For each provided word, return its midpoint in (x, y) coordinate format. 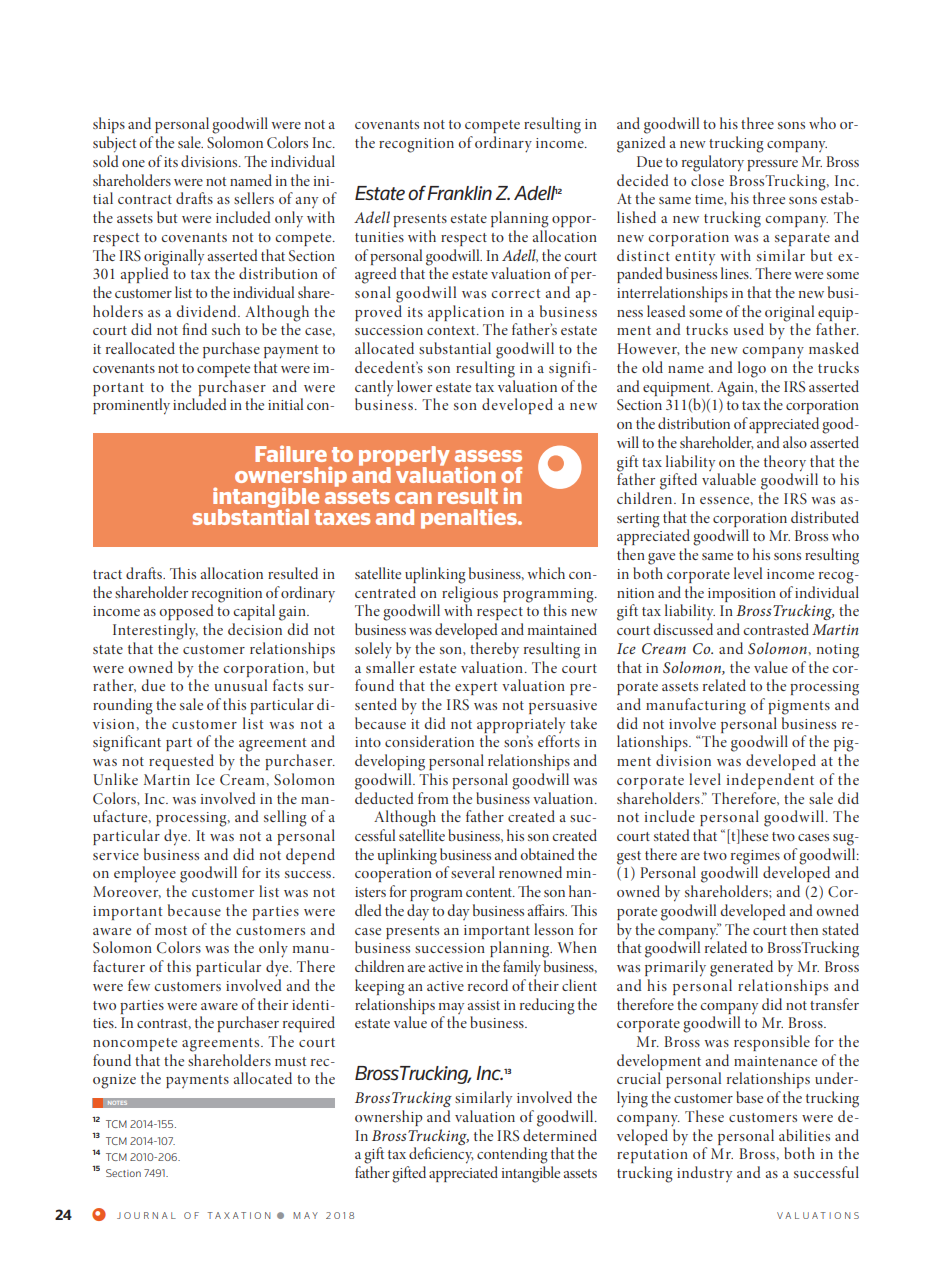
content (490, 892)
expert (476, 688)
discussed (683, 629)
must (290, 1061)
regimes (755, 858)
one (133, 163)
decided (643, 180)
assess (488, 456)
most (171, 930)
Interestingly (155, 631)
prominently (131, 406)
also (795, 442)
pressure (772, 165)
